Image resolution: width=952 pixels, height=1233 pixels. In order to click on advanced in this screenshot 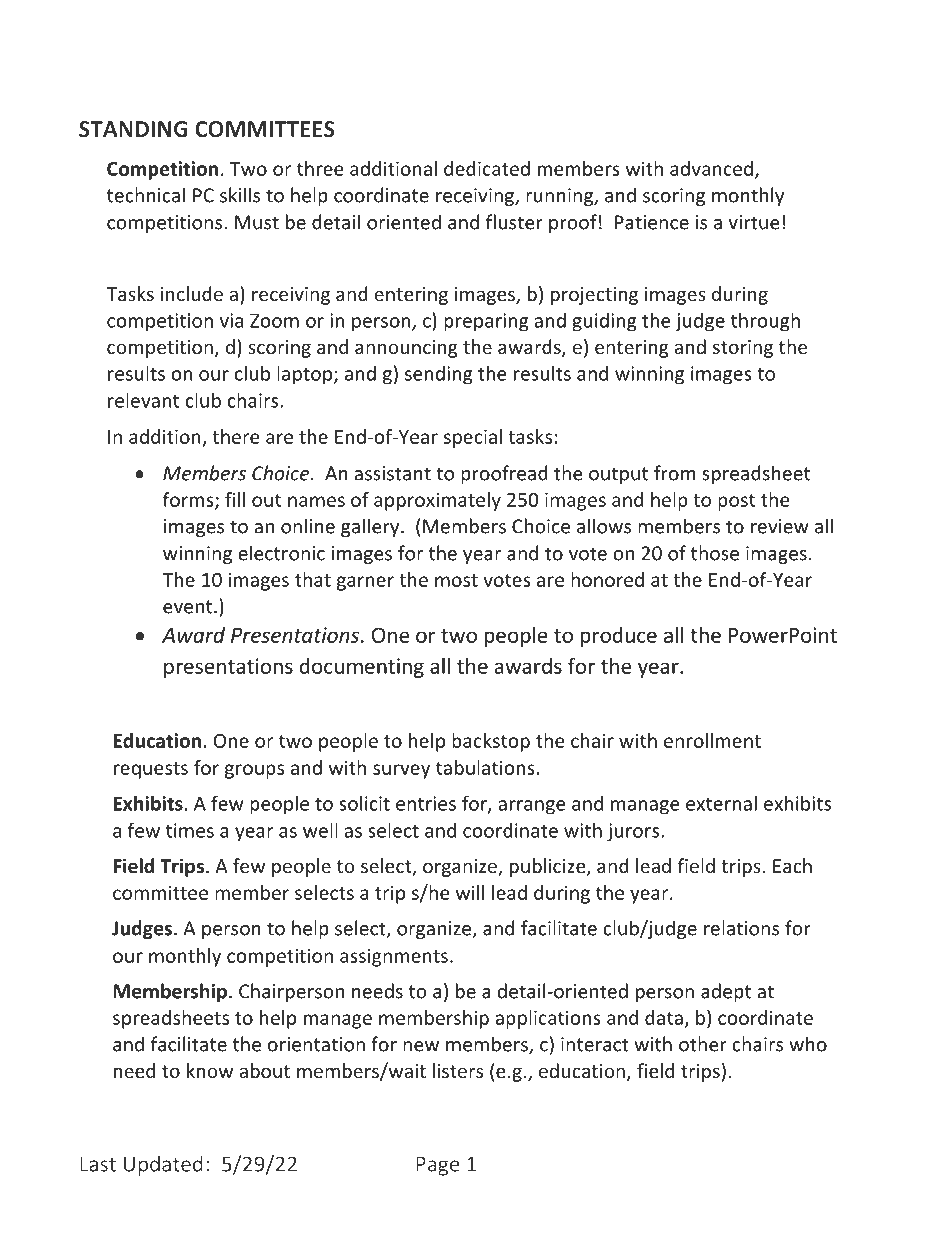, I will do `click(711, 168)`.
